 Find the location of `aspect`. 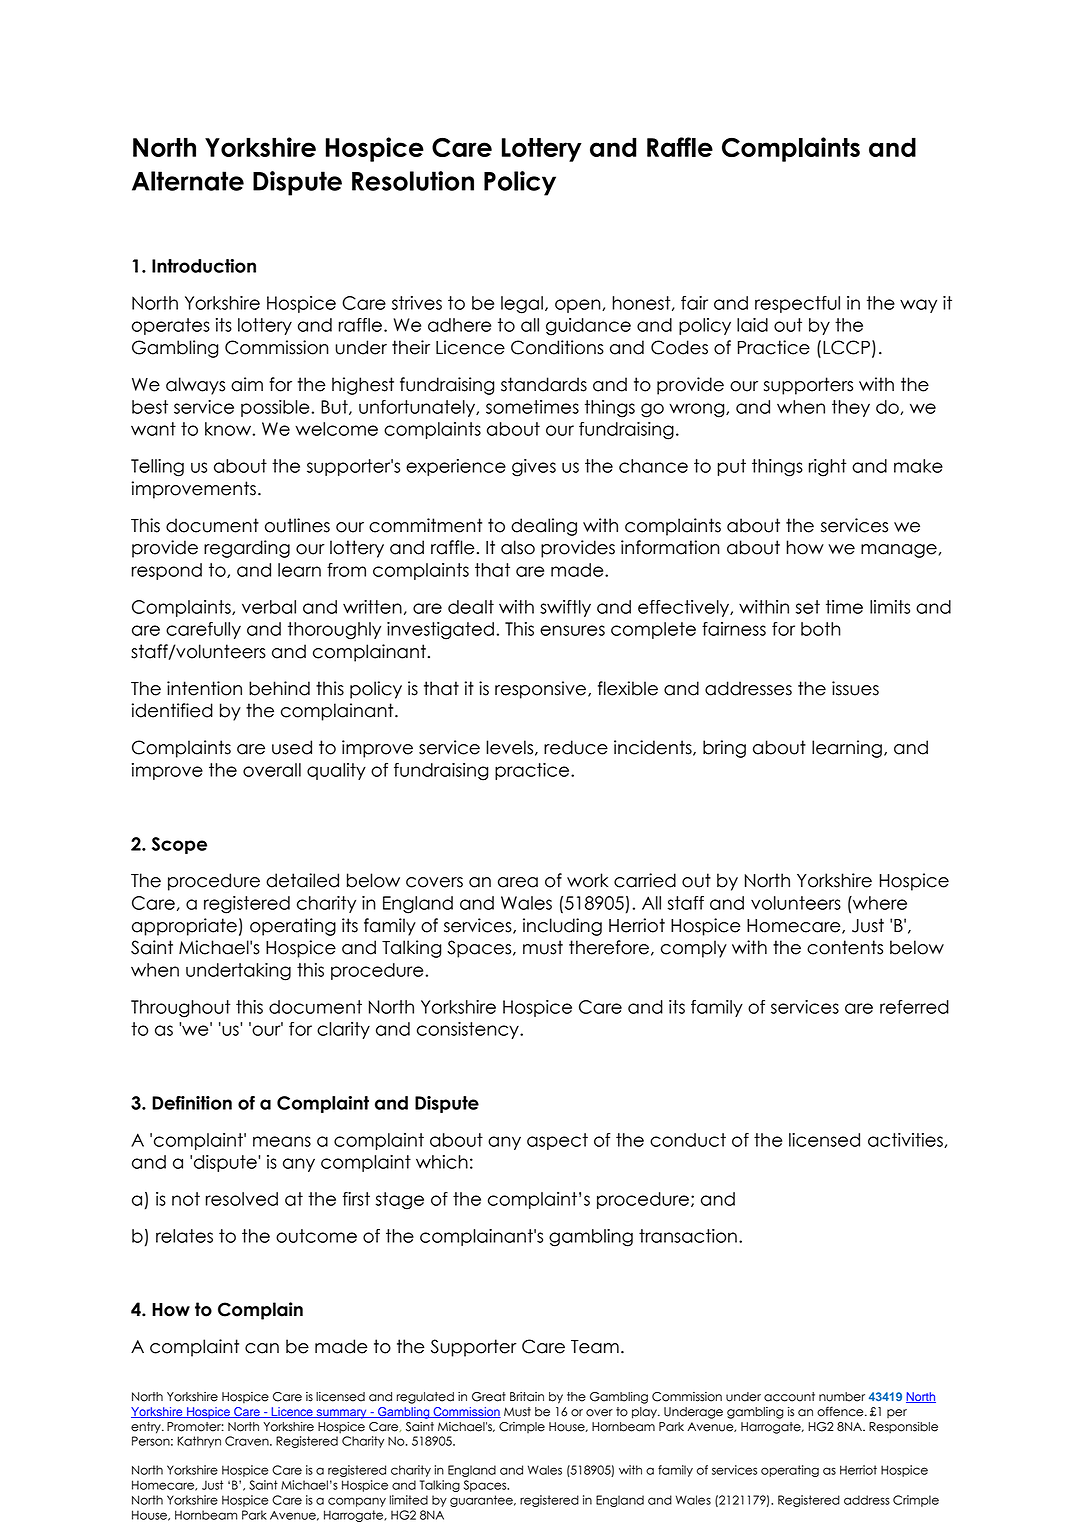

aspect is located at coordinates (557, 1141).
